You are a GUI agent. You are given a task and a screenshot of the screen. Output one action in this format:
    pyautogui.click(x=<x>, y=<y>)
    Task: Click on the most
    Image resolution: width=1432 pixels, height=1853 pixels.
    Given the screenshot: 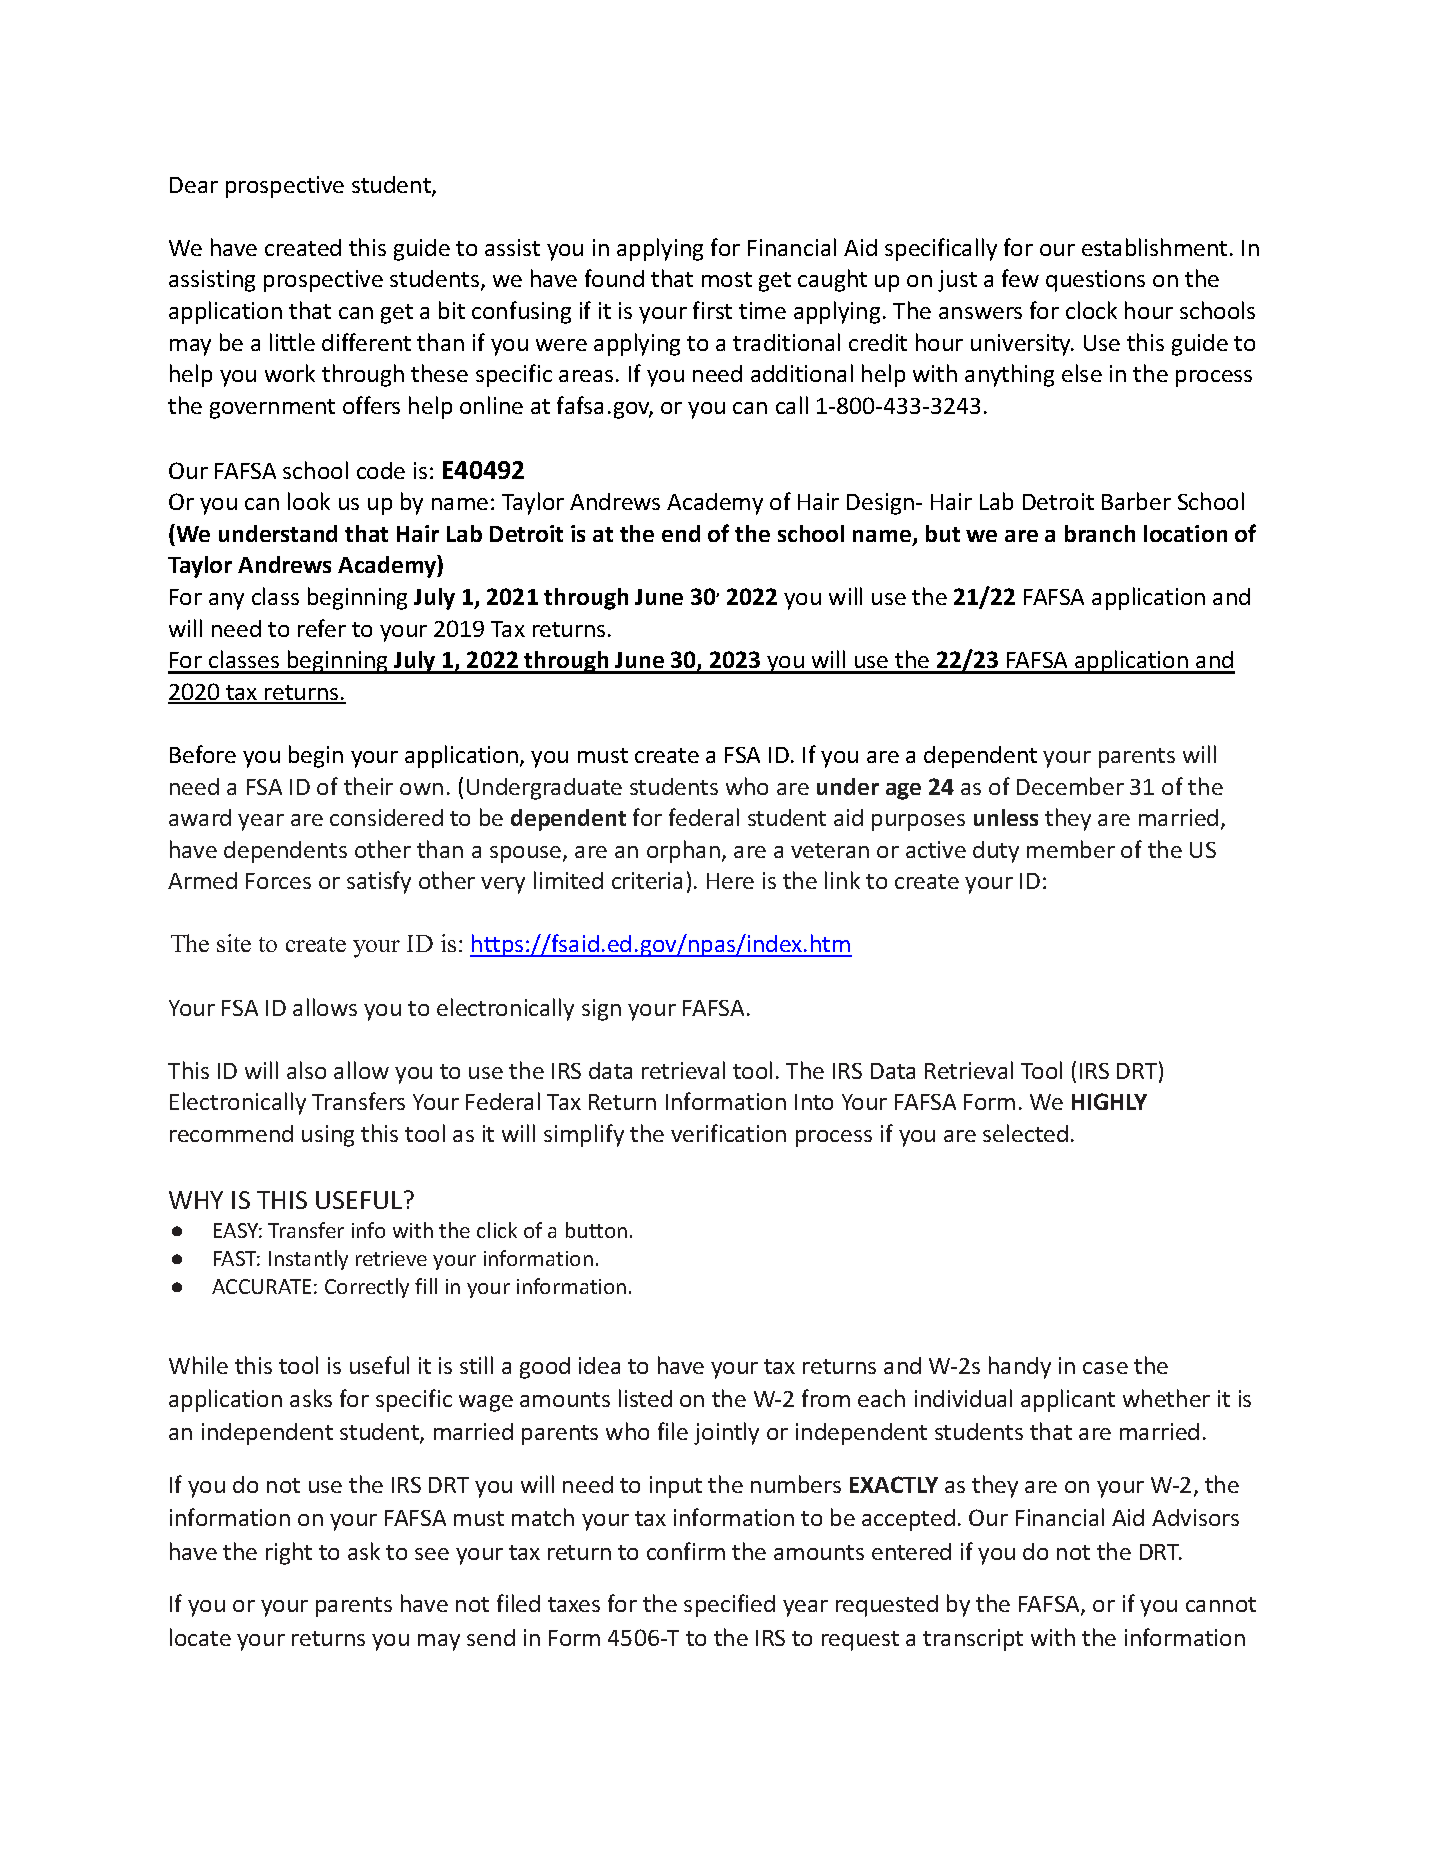 What is the action you would take?
    pyautogui.click(x=727, y=279)
